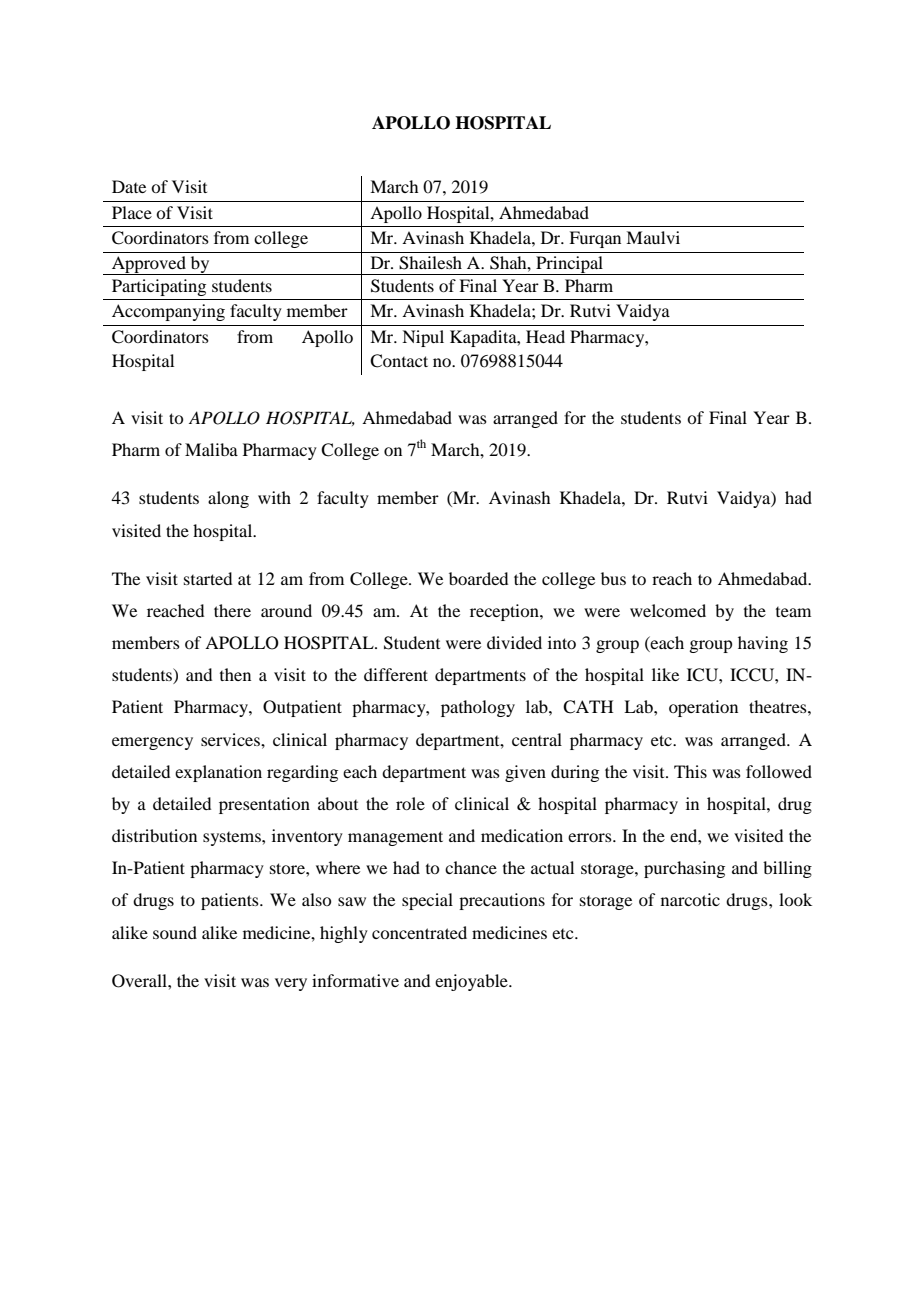 The image size is (924, 1308). I want to click on bus, so click(613, 578).
